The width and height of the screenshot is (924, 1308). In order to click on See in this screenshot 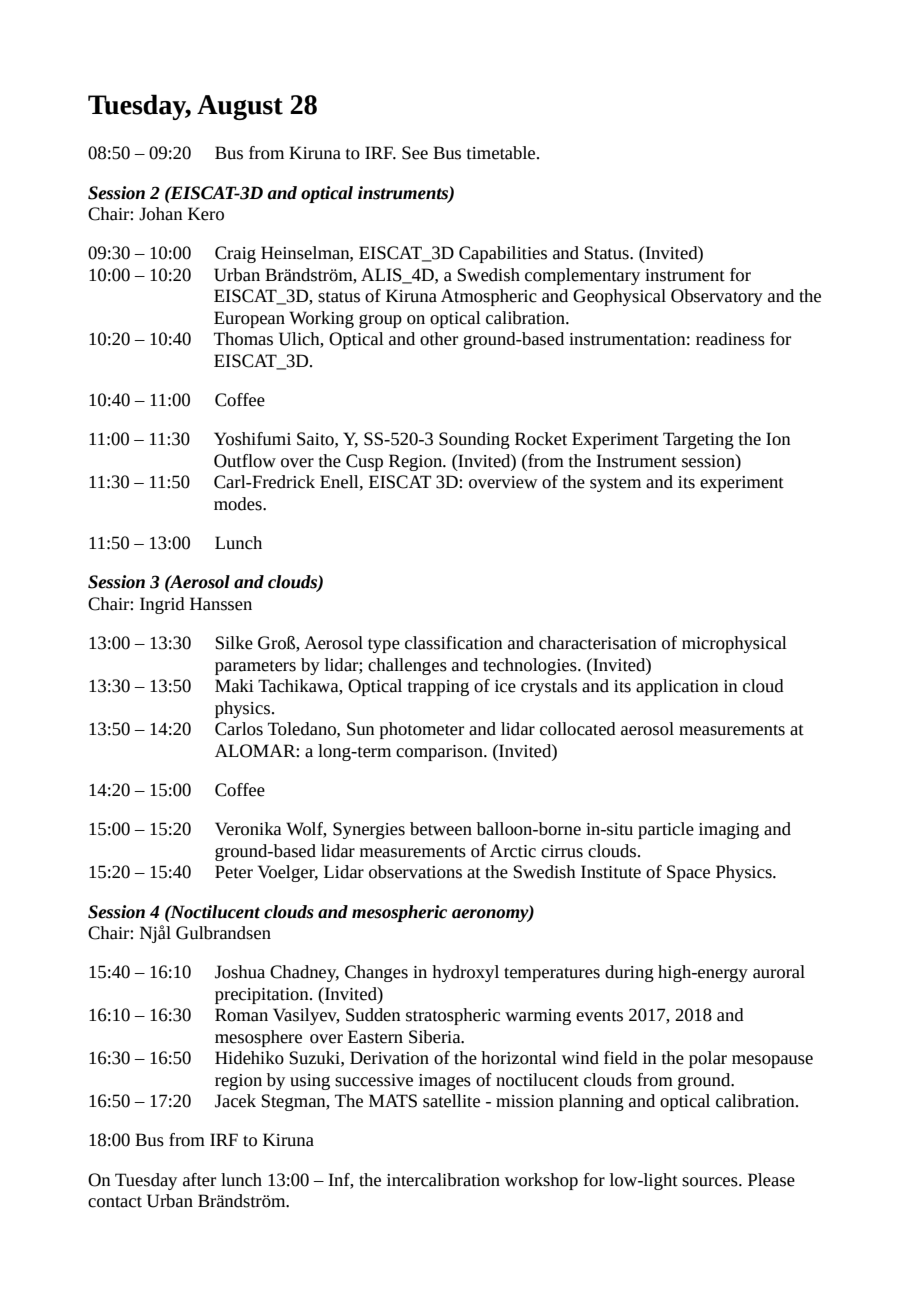, I will do `click(415, 153)`.
